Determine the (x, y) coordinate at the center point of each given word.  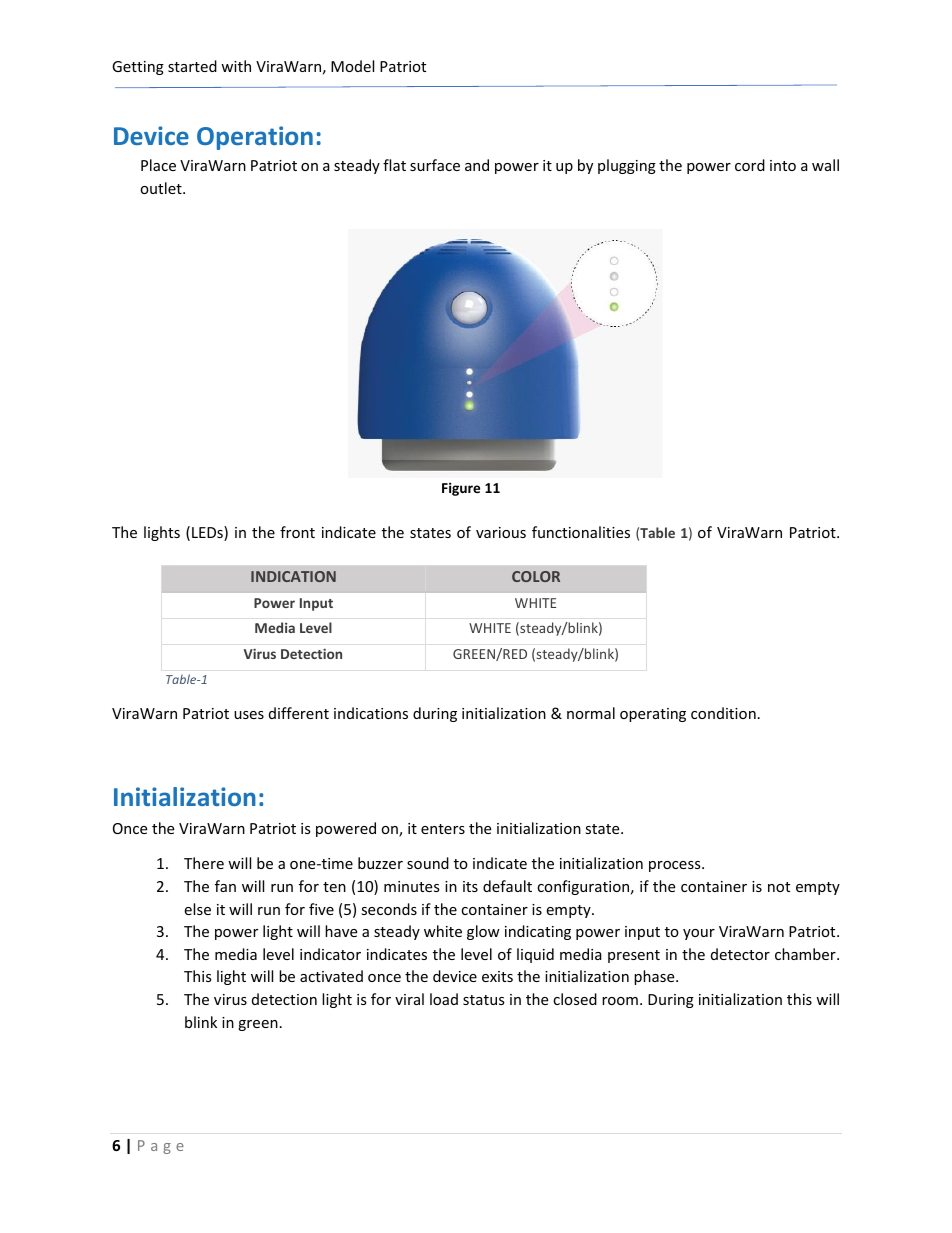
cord (750, 165)
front (297, 532)
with (236, 66)
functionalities (581, 532)
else (197, 909)
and (477, 165)
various (501, 532)
